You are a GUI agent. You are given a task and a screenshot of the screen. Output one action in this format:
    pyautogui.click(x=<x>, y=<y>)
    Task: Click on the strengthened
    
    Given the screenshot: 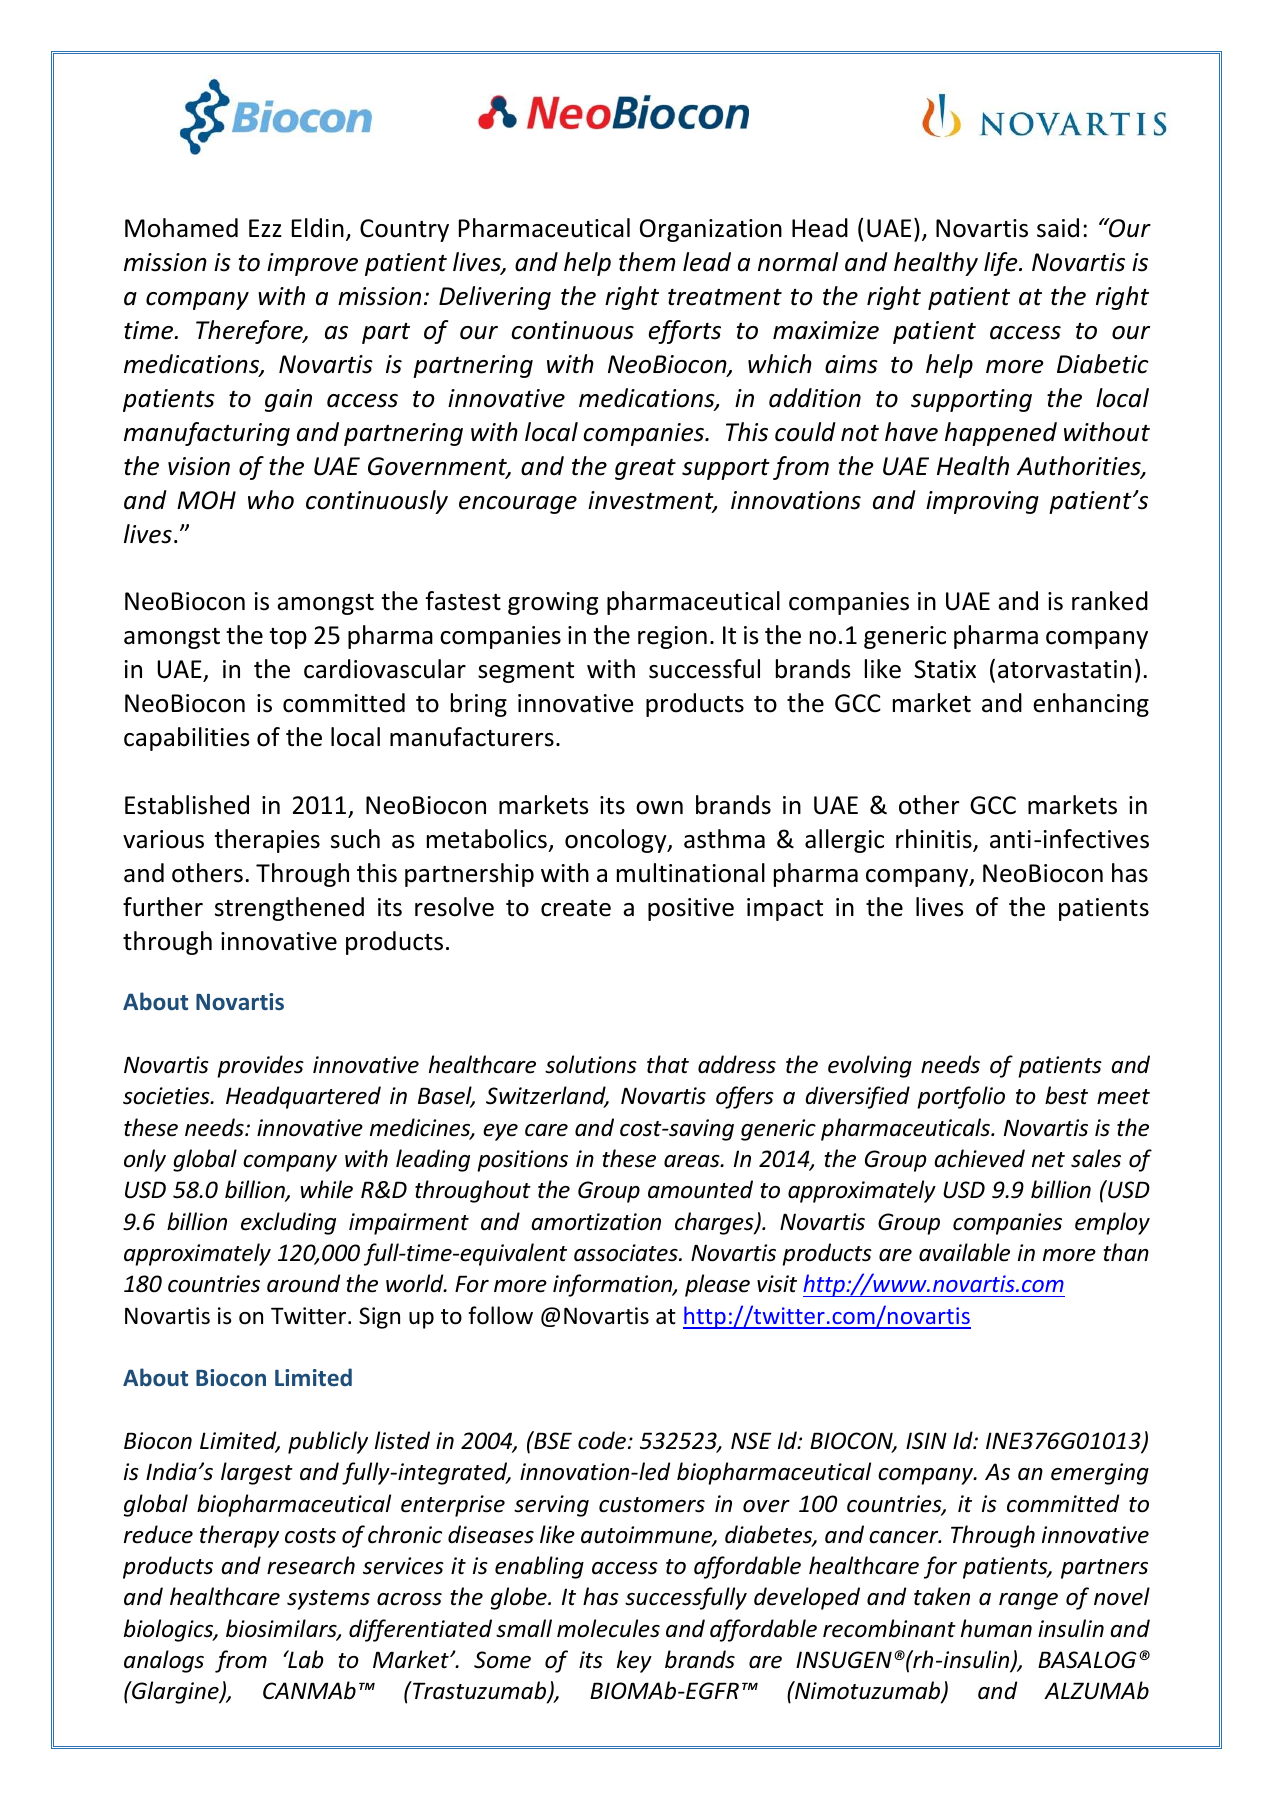 What is the action you would take?
    pyautogui.click(x=289, y=909)
